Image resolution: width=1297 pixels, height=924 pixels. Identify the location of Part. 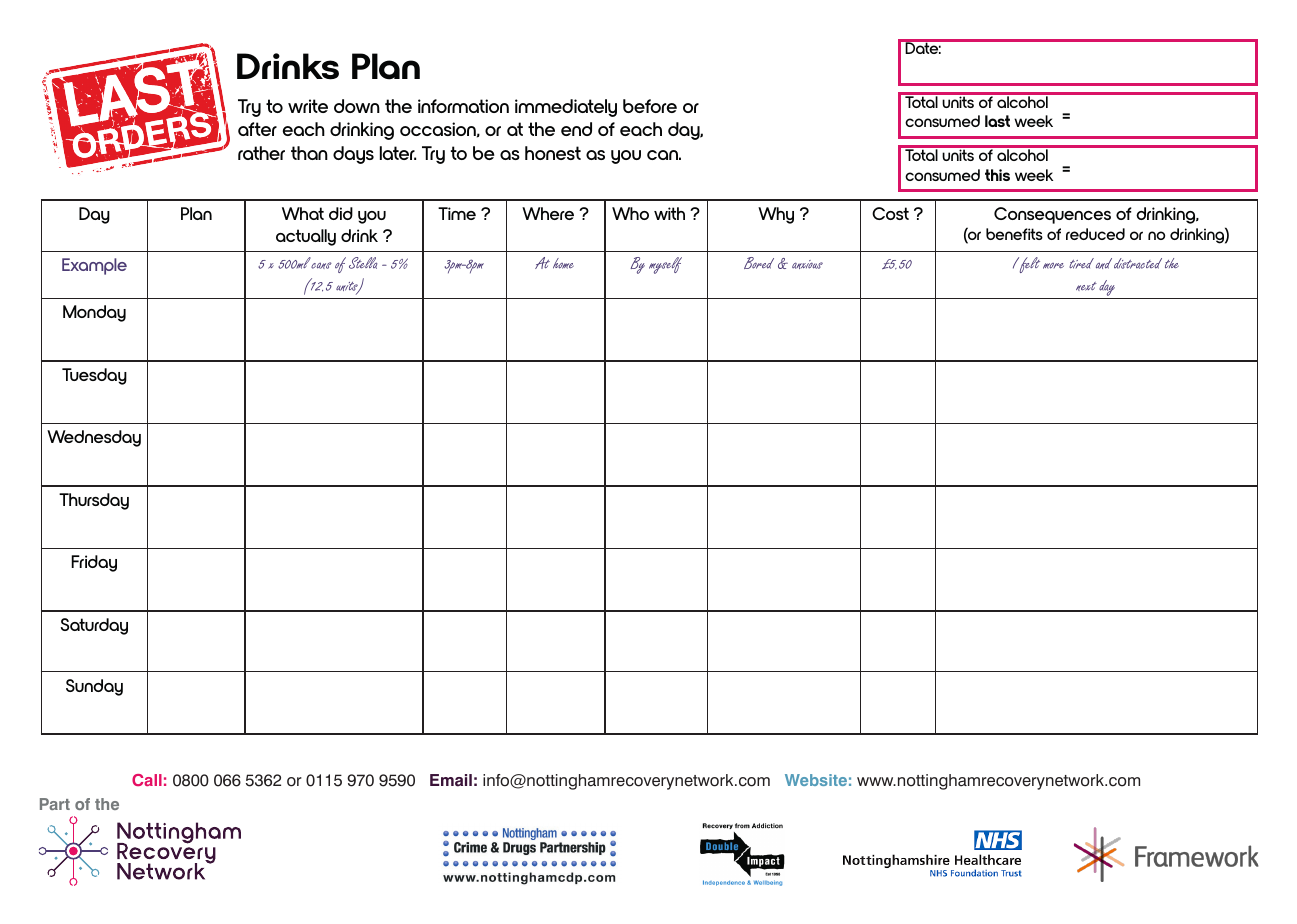
(55, 804).
